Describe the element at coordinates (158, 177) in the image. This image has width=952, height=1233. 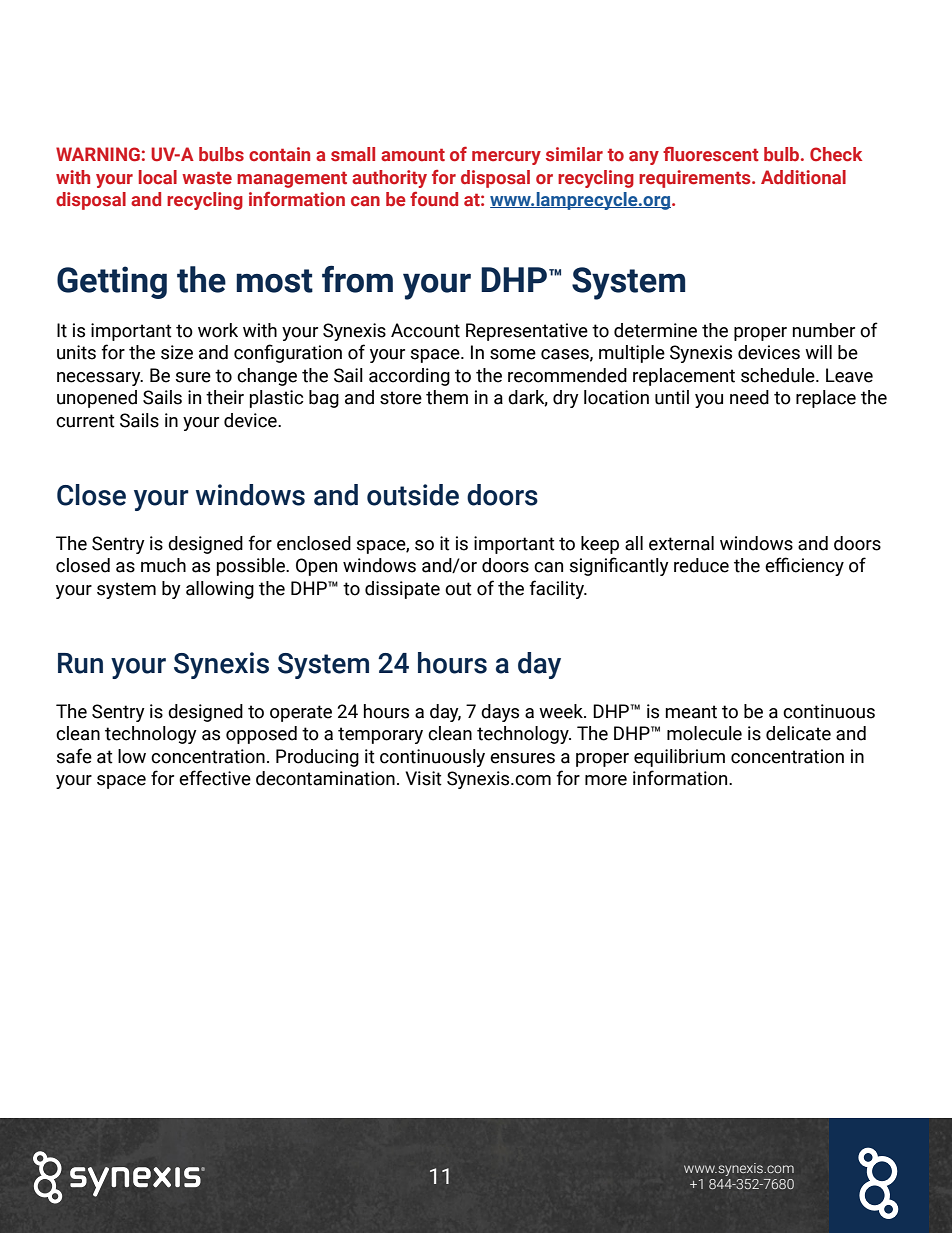
I see `local` at that location.
